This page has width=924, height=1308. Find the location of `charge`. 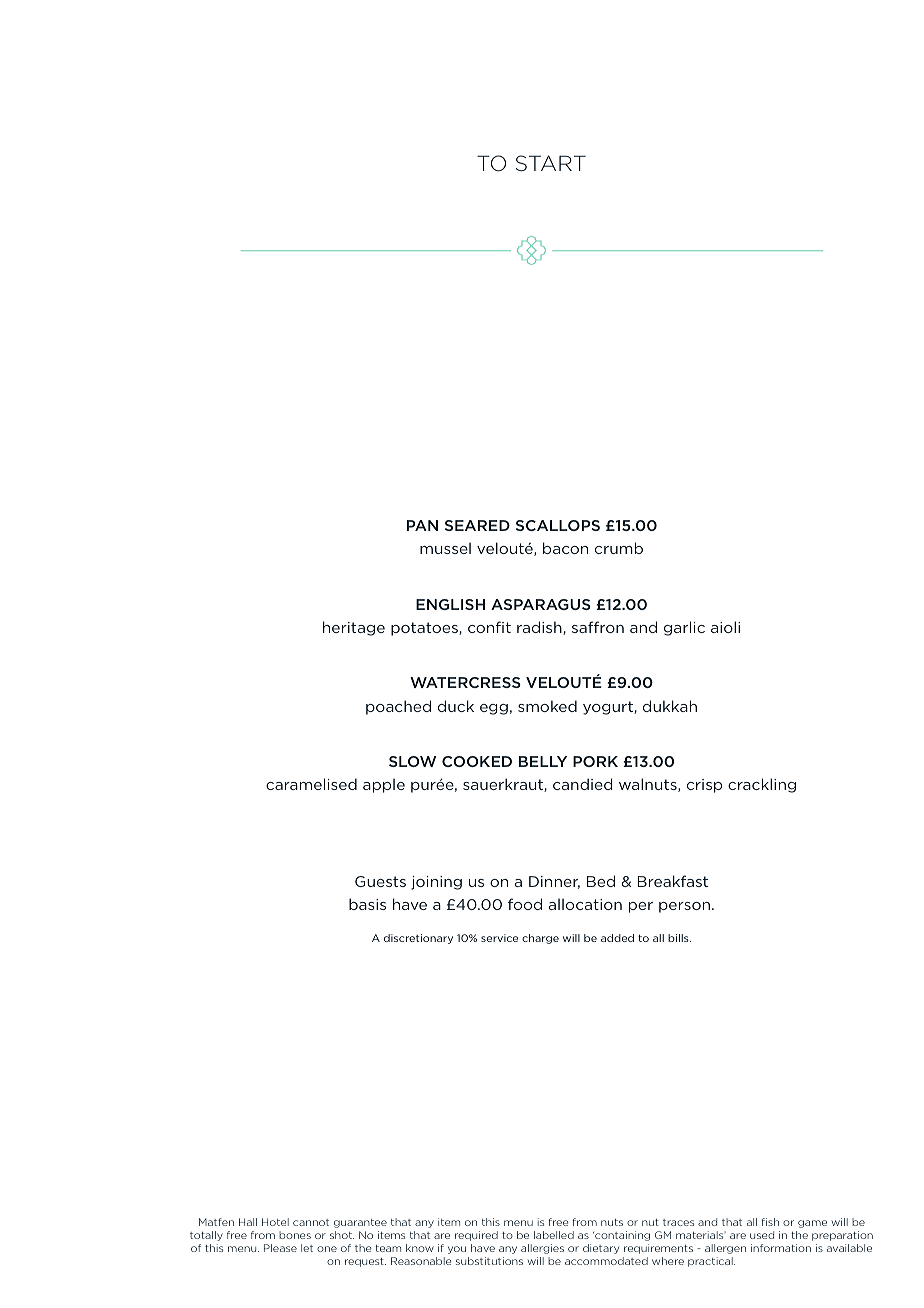

charge is located at coordinates (540, 939).
